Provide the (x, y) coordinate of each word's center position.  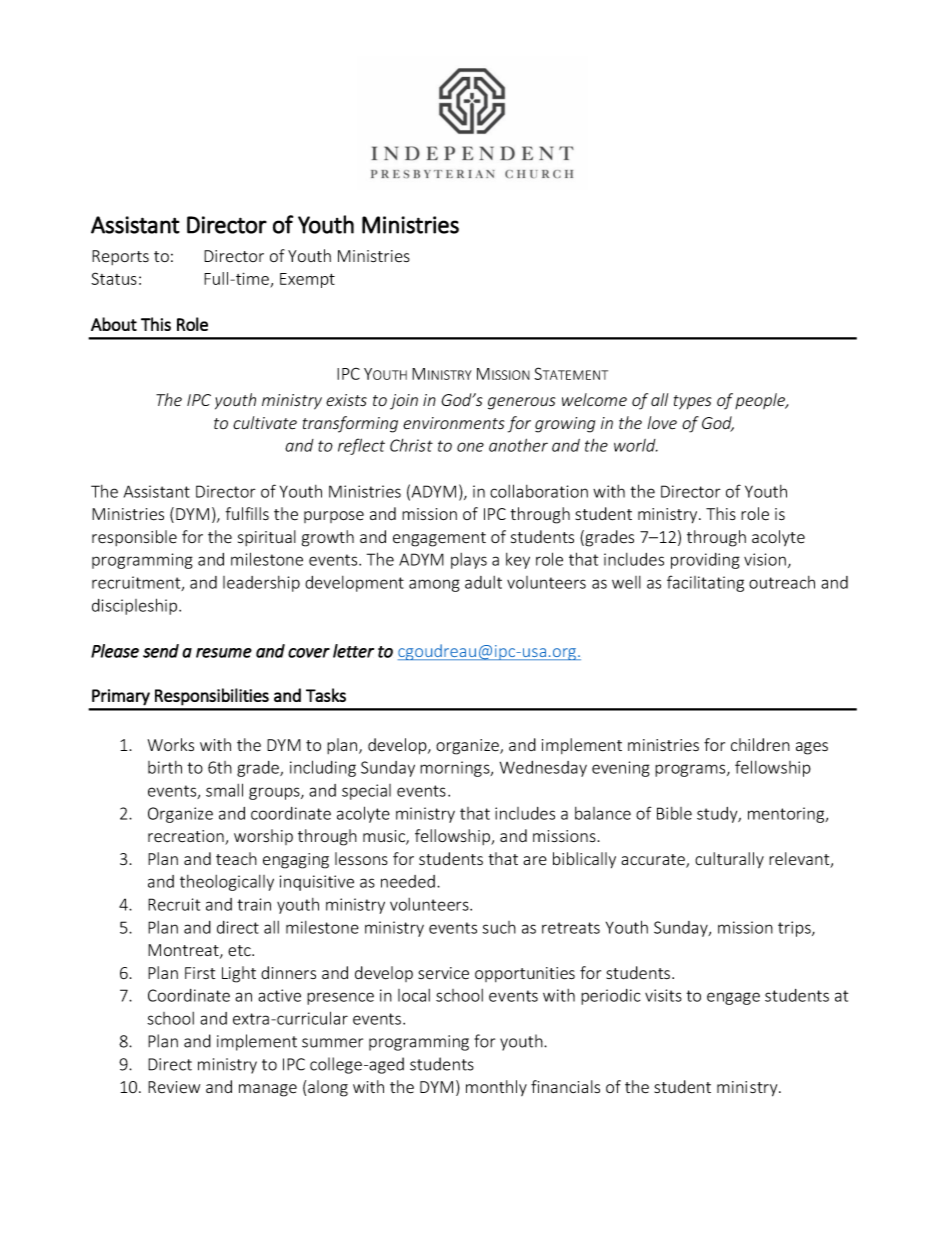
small (224, 790)
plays (469, 561)
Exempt (307, 280)
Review (174, 1087)
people (761, 401)
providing (705, 561)
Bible (674, 813)
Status (114, 278)
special (366, 792)
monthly (496, 1088)
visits (663, 995)
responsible (134, 538)
